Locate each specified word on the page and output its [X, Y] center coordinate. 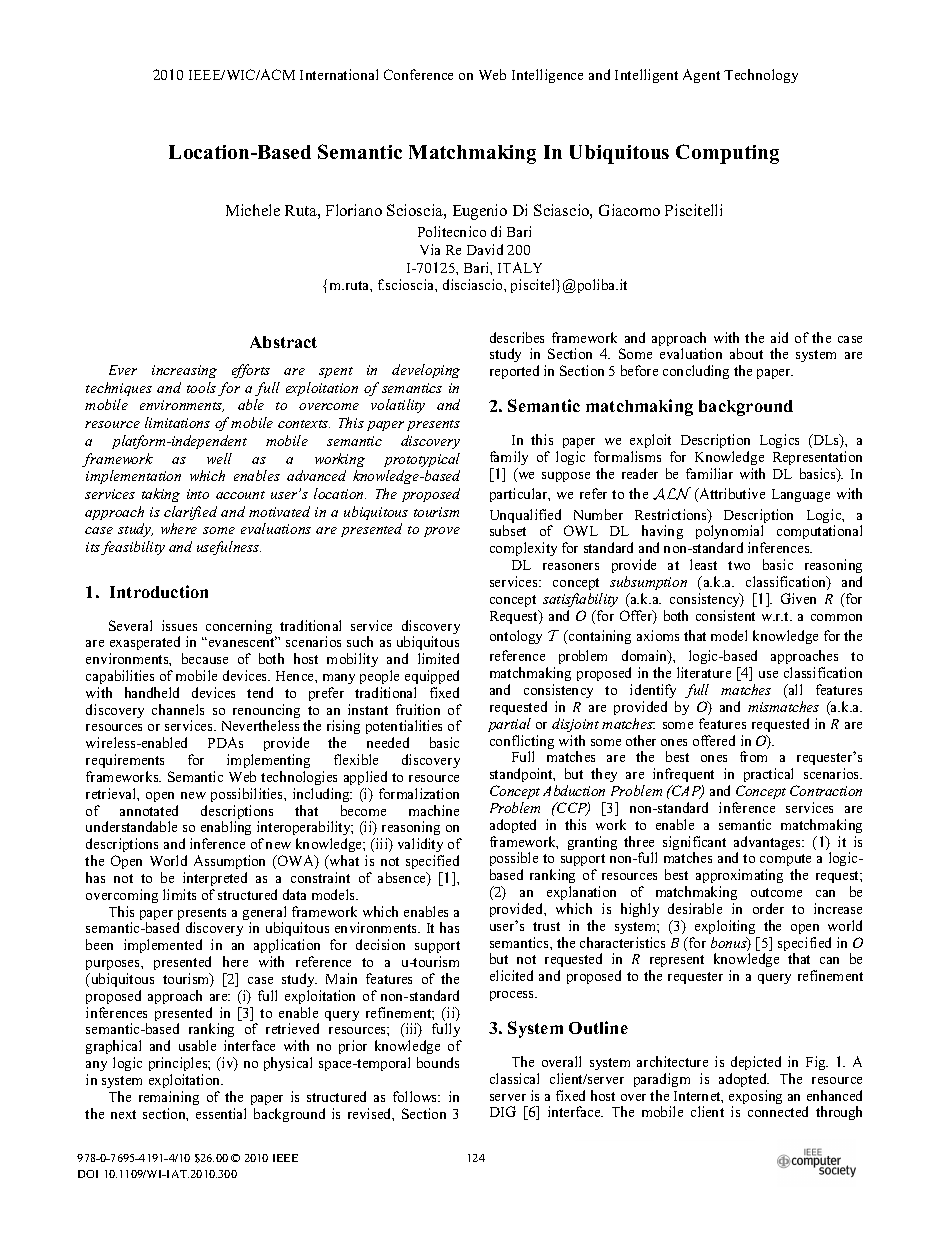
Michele [253, 210]
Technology [761, 76]
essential [221, 1113]
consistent [725, 615]
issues [179, 625]
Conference [418, 74]
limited [438, 658]
